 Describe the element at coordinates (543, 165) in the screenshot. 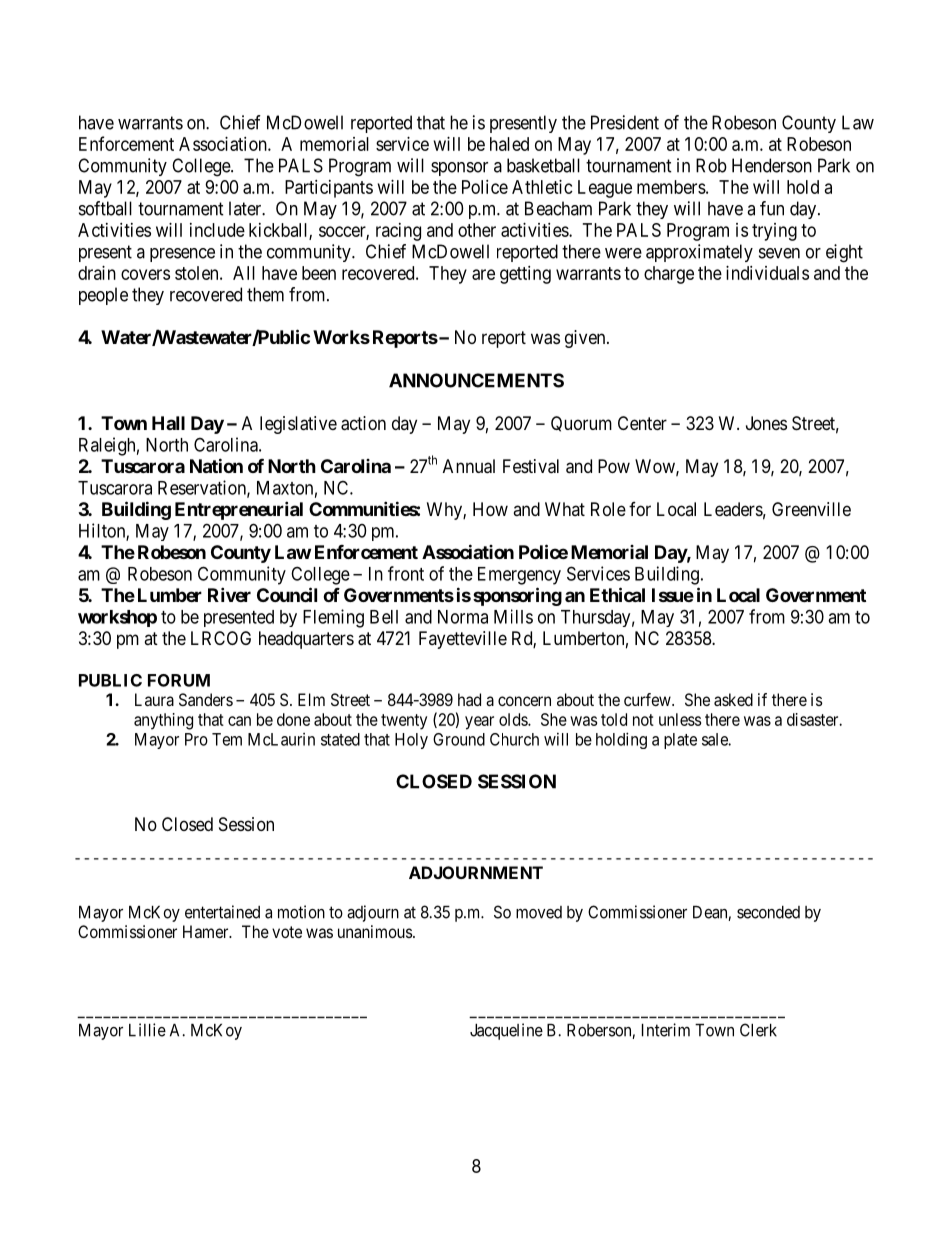

I see `basketball` at that location.
